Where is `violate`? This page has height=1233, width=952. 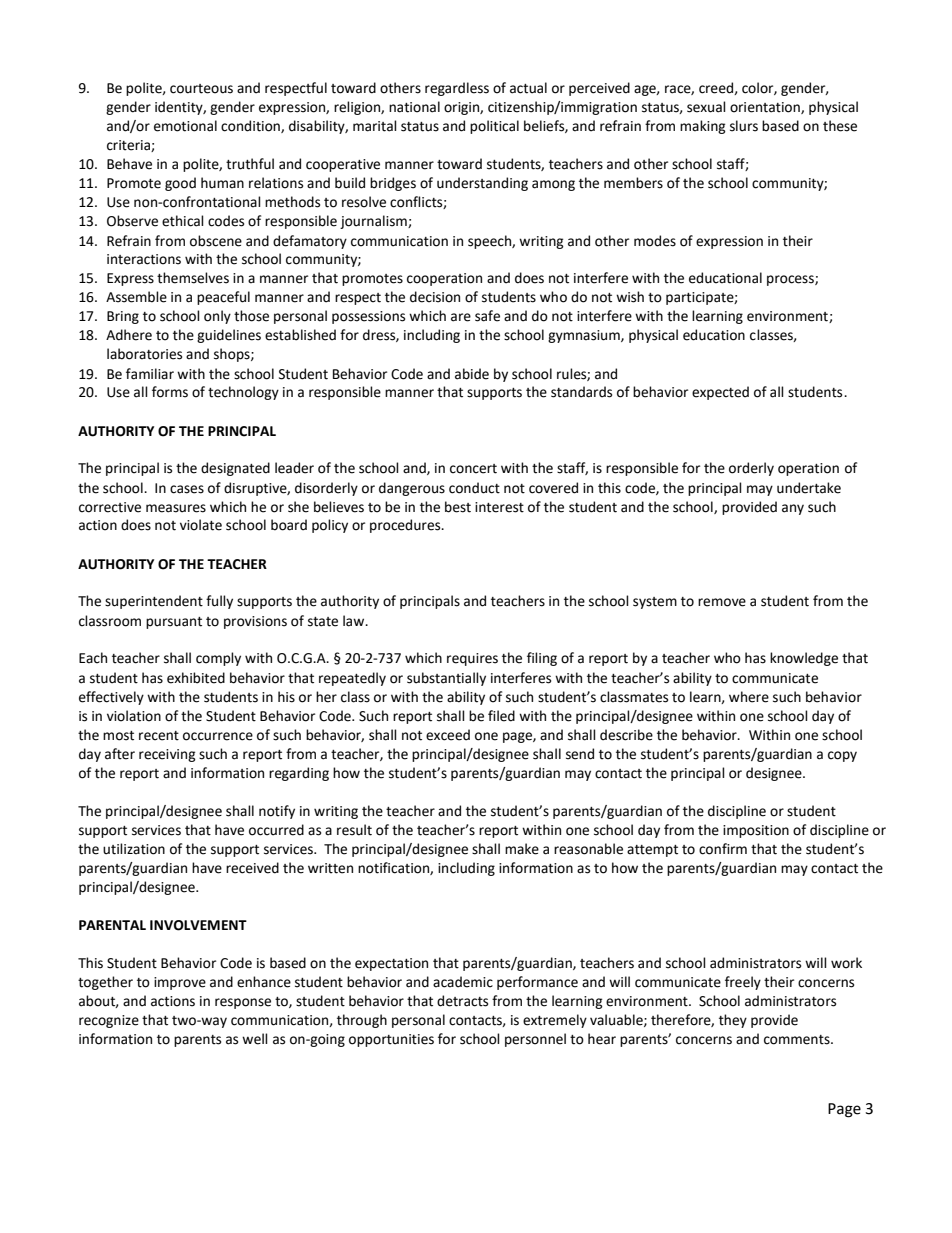
violate is located at coordinates (201, 525).
